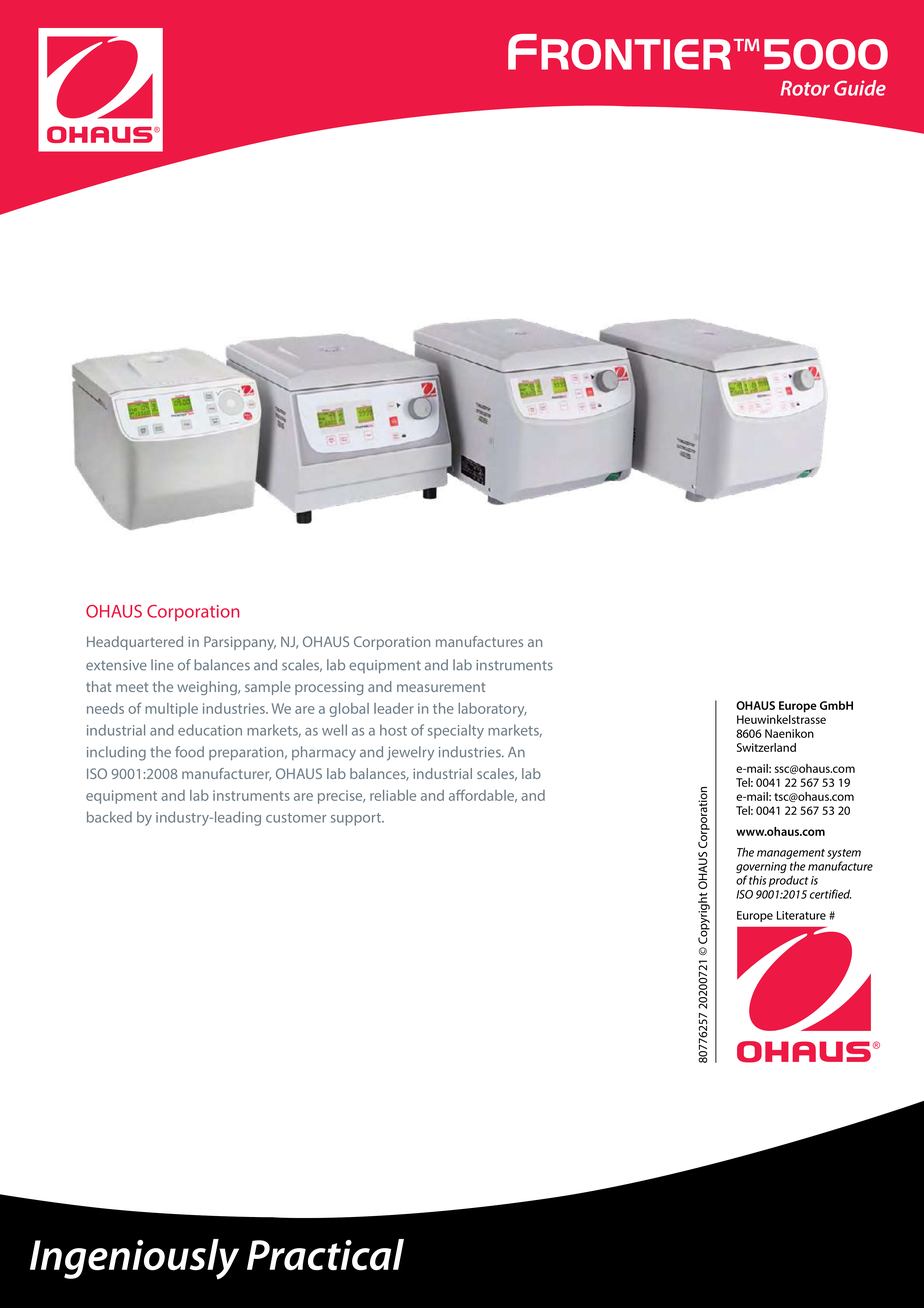  I want to click on backed, so click(109, 817).
